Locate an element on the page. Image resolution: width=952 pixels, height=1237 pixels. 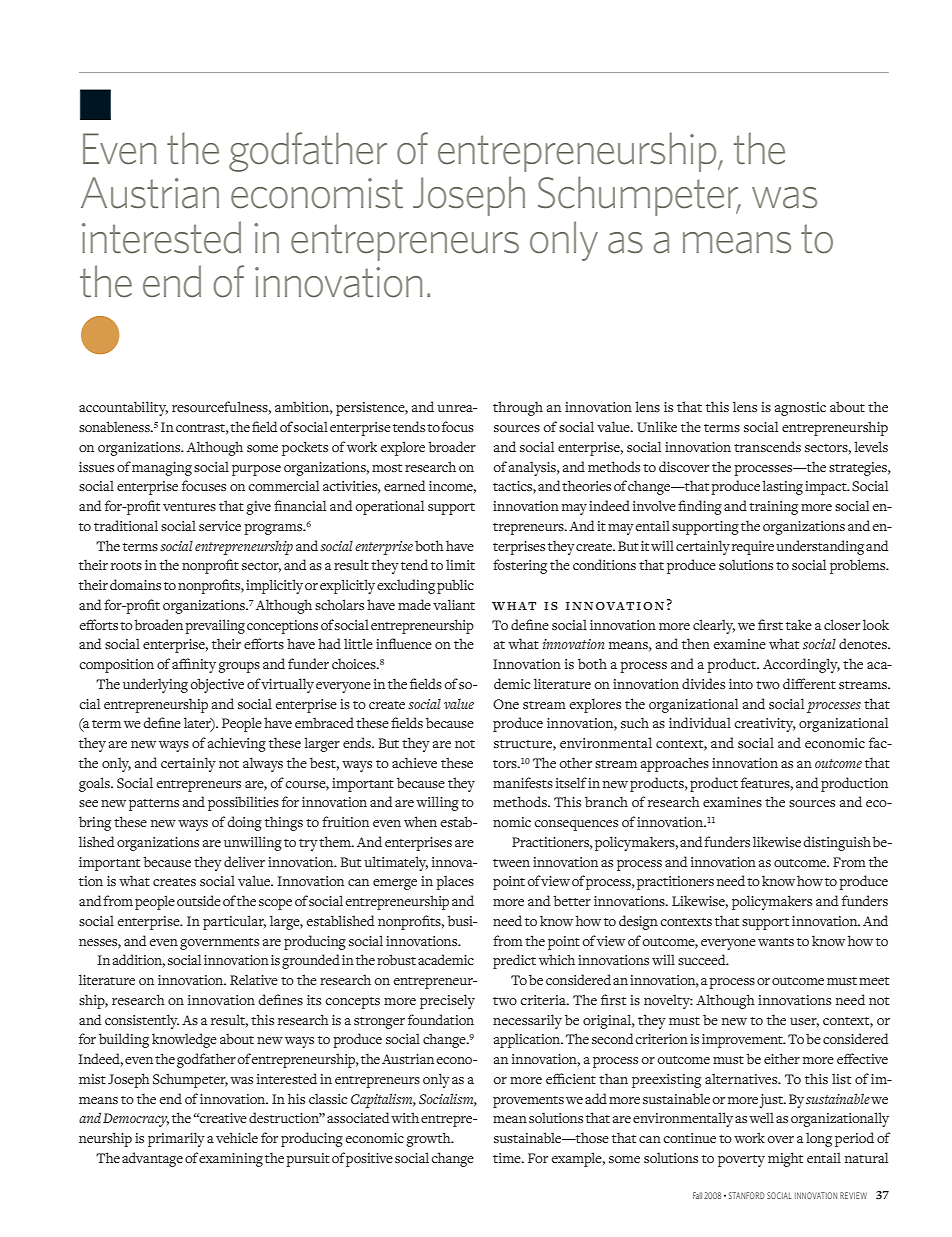
time is located at coordinates (508, 1158).
